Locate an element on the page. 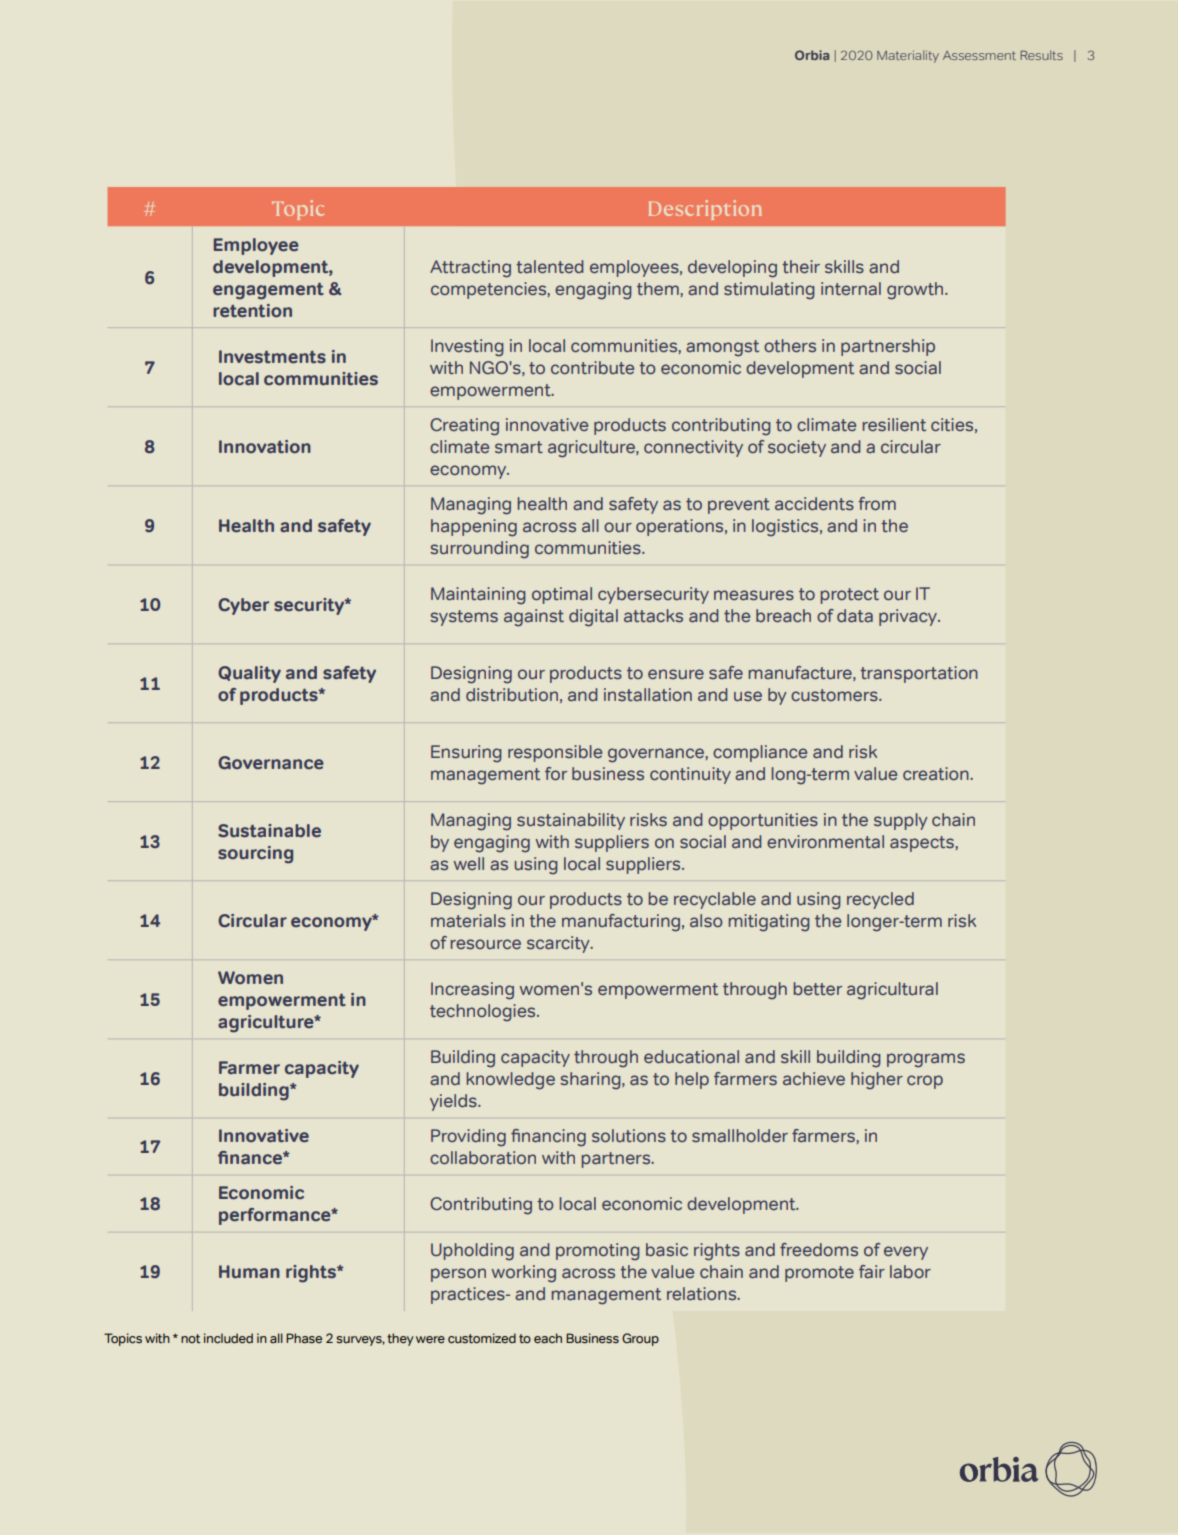 The height and width of the image is (1535, 1178). Group is located at coordinates (640, 1339).
